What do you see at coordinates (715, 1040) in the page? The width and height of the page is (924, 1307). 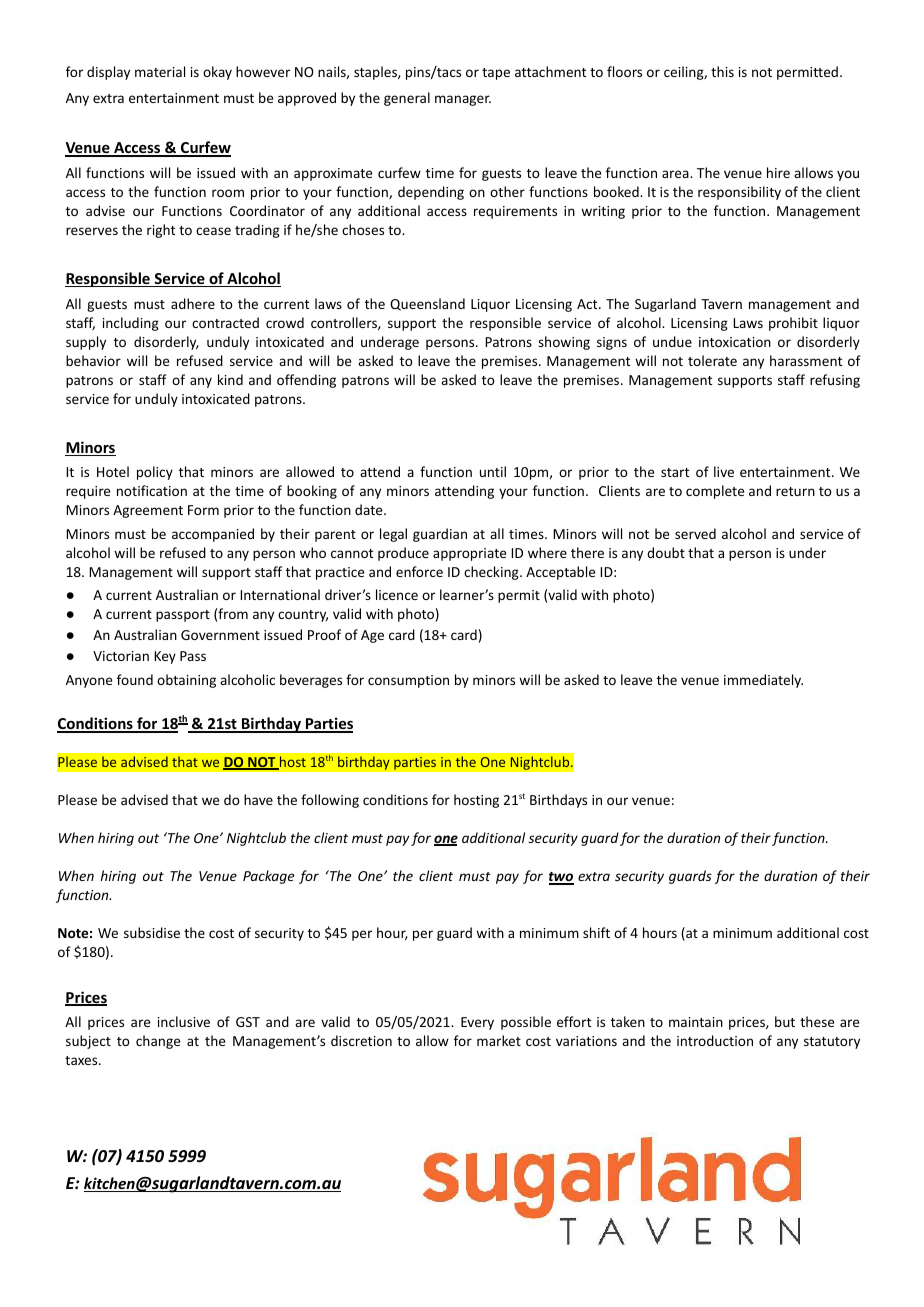 I see `introduction` at bounding box center [715, 1040].
